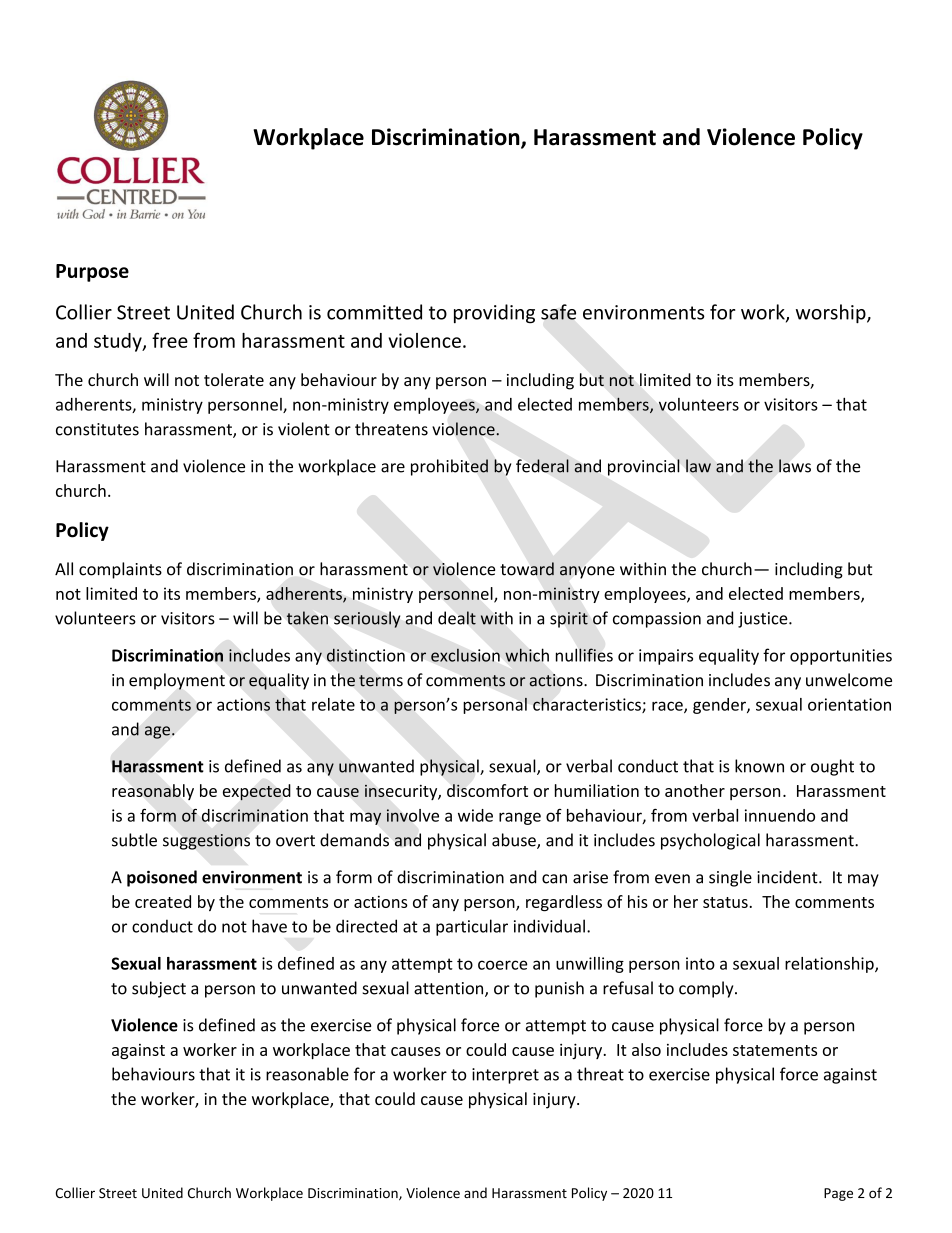 The height and width of the document is (1233, 952). I want to click on Page, so click(838, 1194).
